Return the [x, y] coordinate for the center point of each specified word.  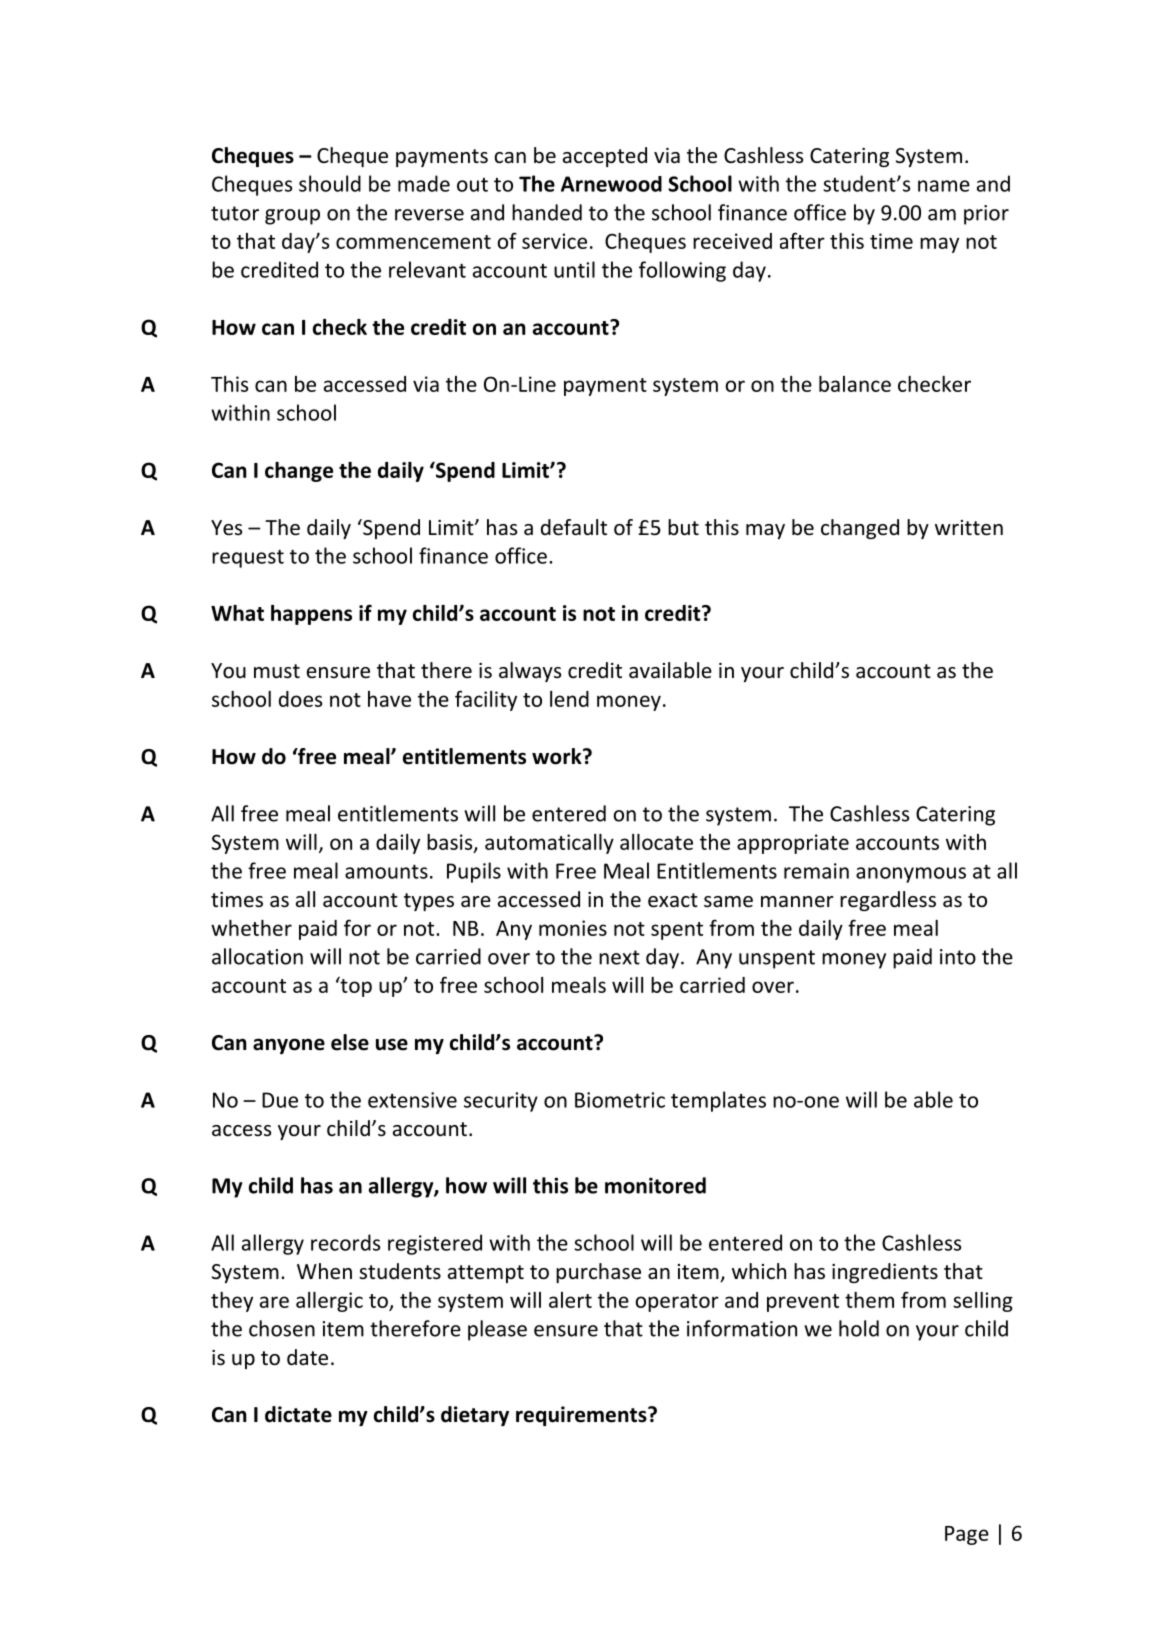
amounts [386, 872]
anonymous [911, 875]
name [944, 186]
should [330, 183]
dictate [298, 1414]
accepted [605, 157]
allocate [656, 842]
